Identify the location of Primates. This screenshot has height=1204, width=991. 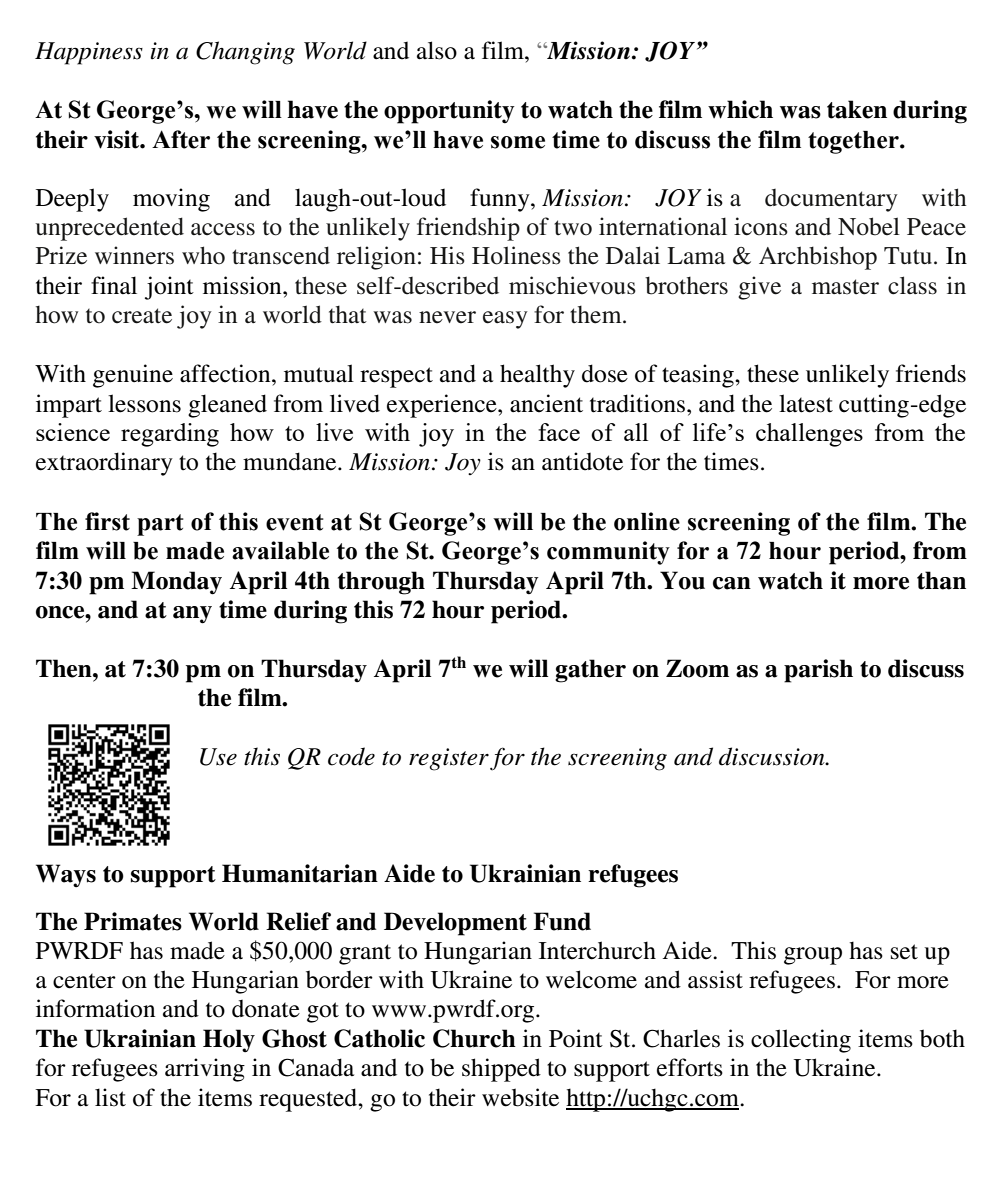
(133, 921).
